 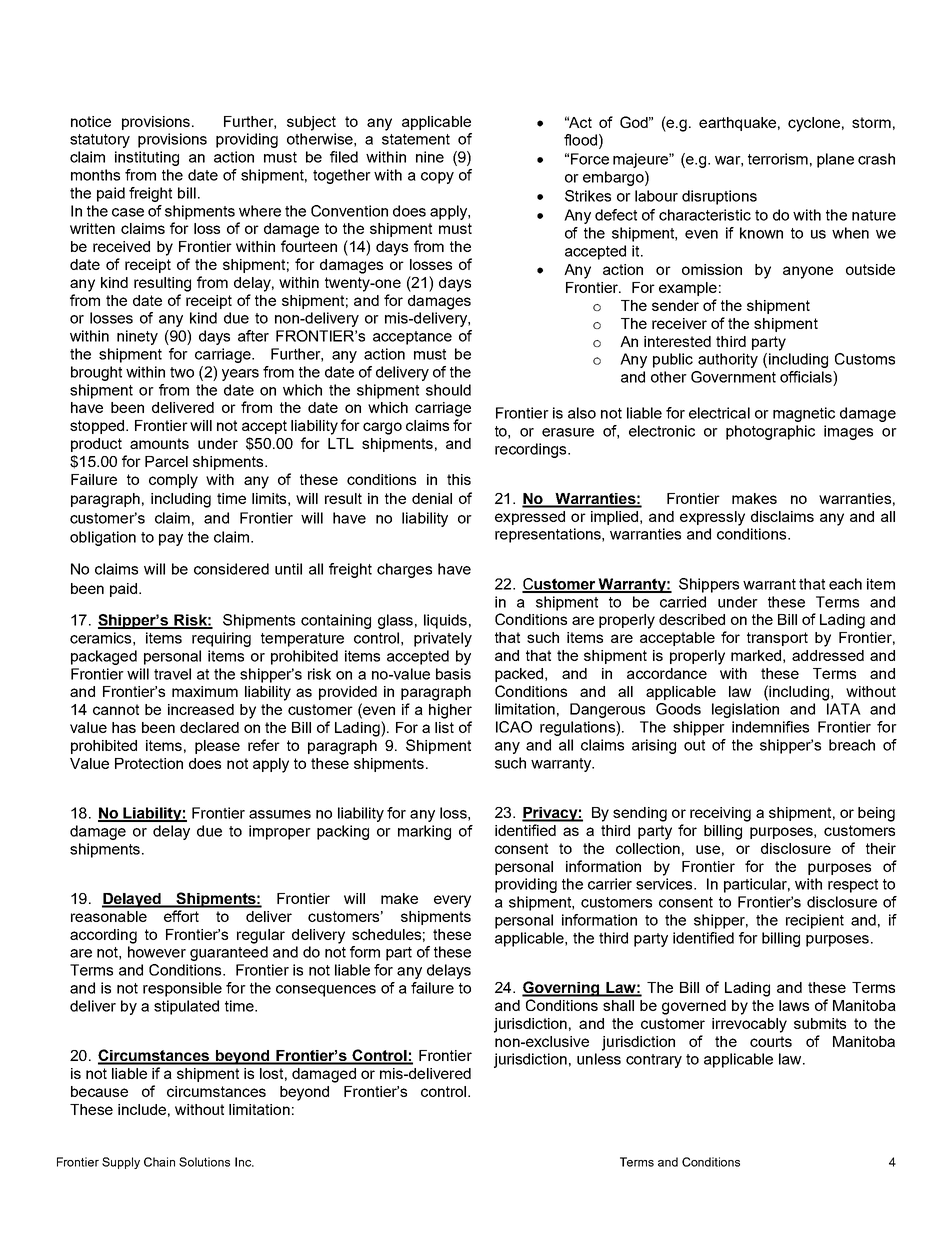 What do you see at coordinates (815, 921) in the screenshot?
I see `recipient` at bounding box center [815, 921].
